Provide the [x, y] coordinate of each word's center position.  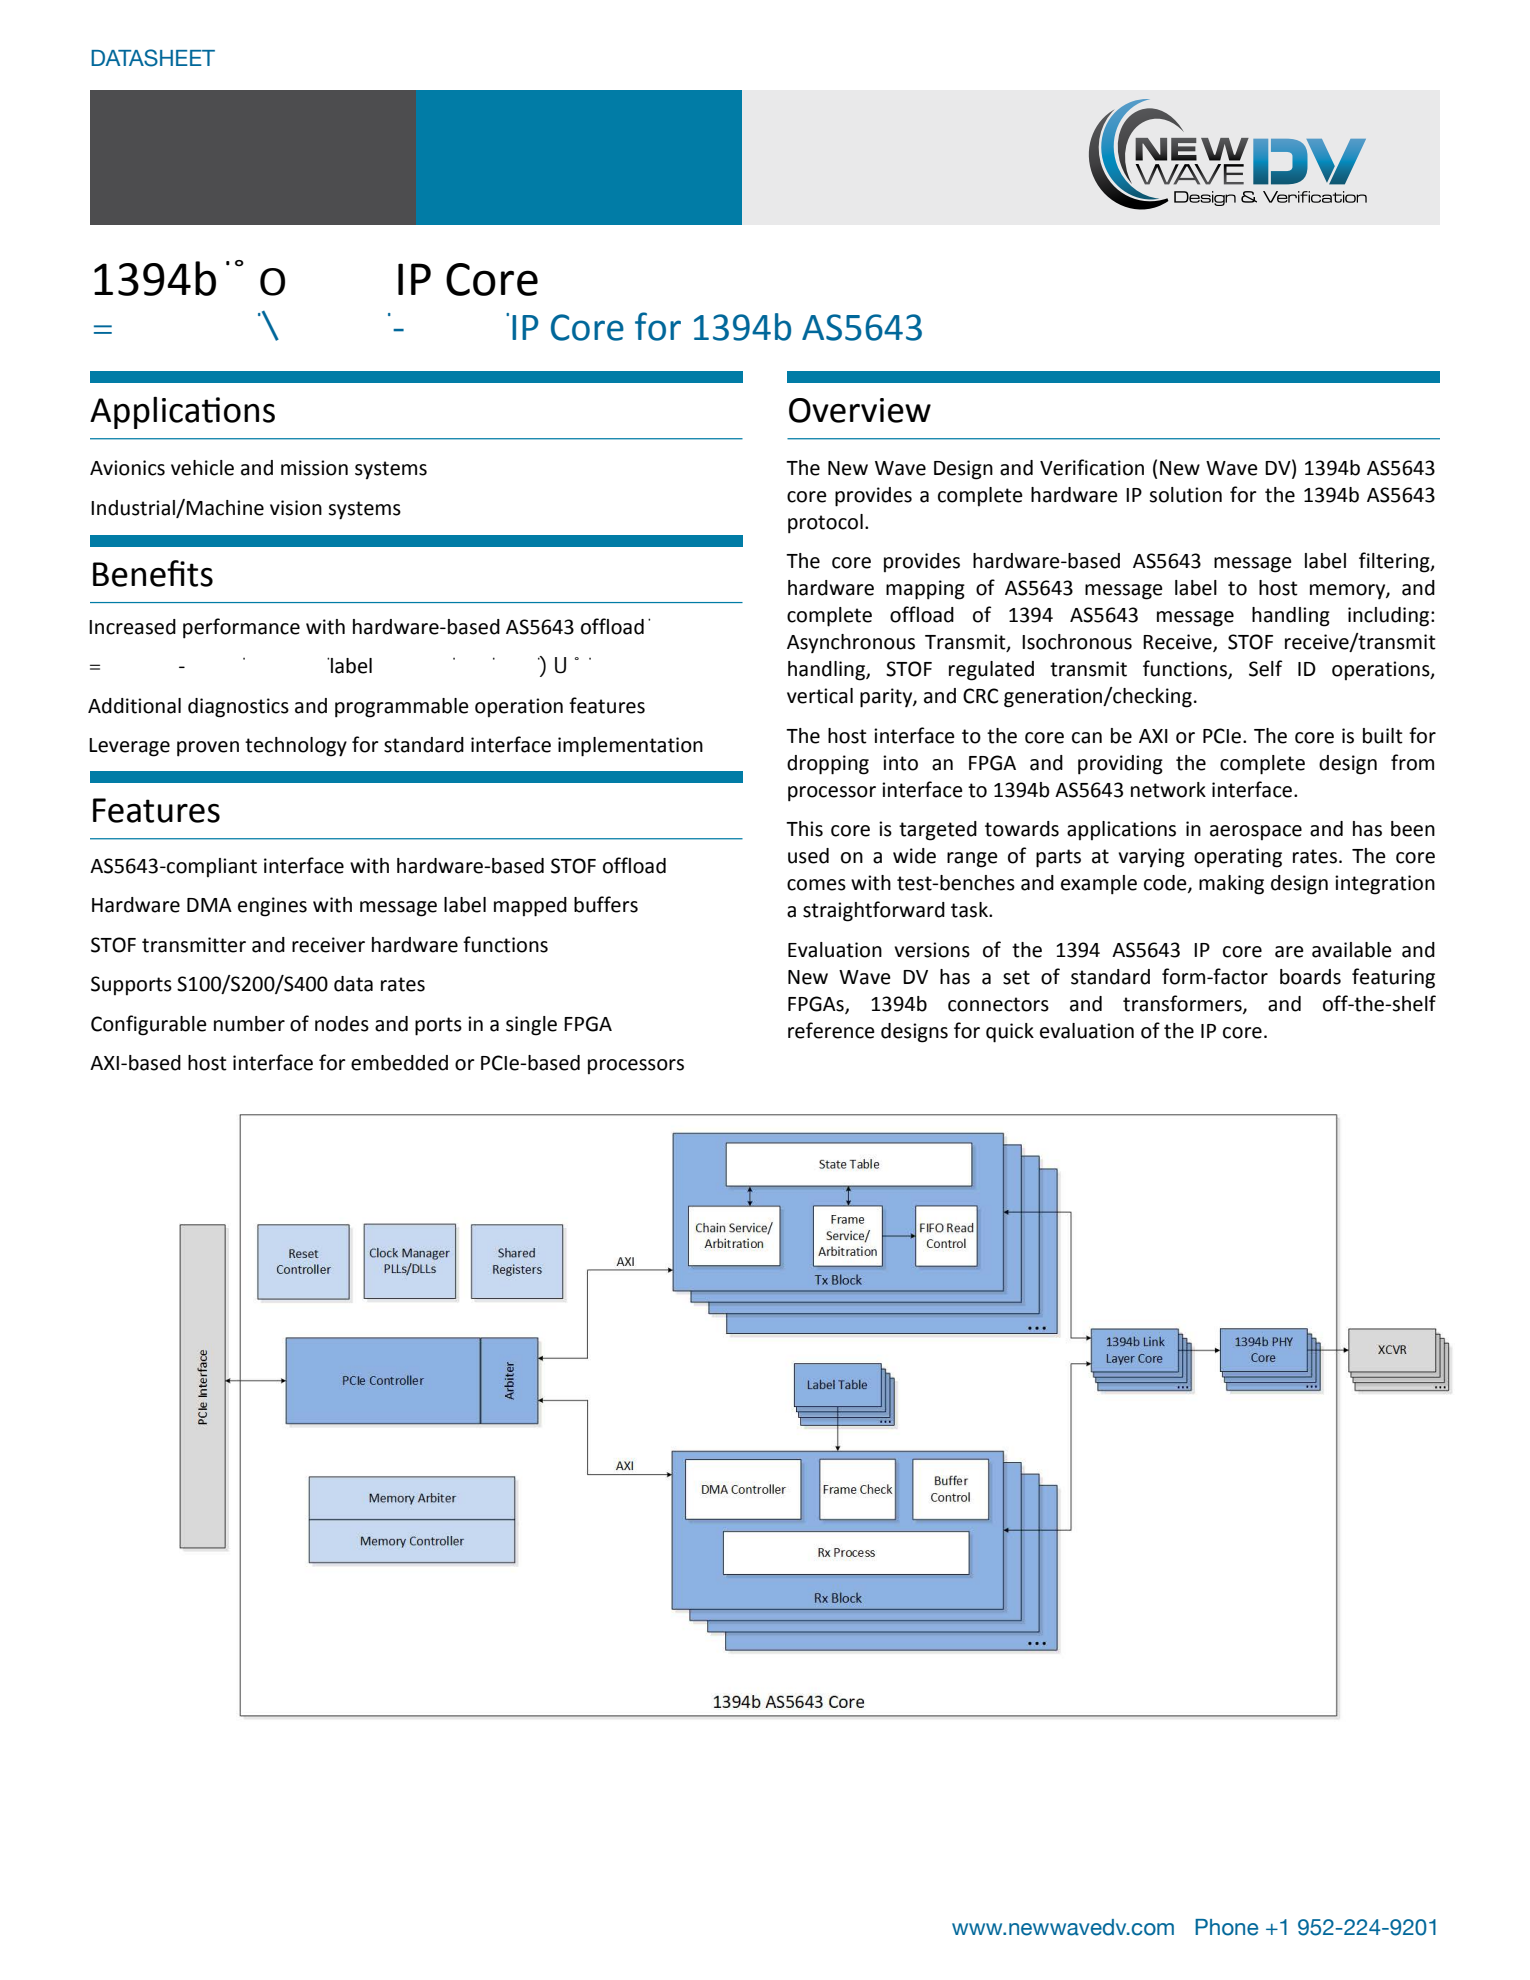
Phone [1226, 1927]
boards [1310, 977]
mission [314, 468]
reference [831, 1030]
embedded [399, 1063]
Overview [860, 410]
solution [1185, 495]
